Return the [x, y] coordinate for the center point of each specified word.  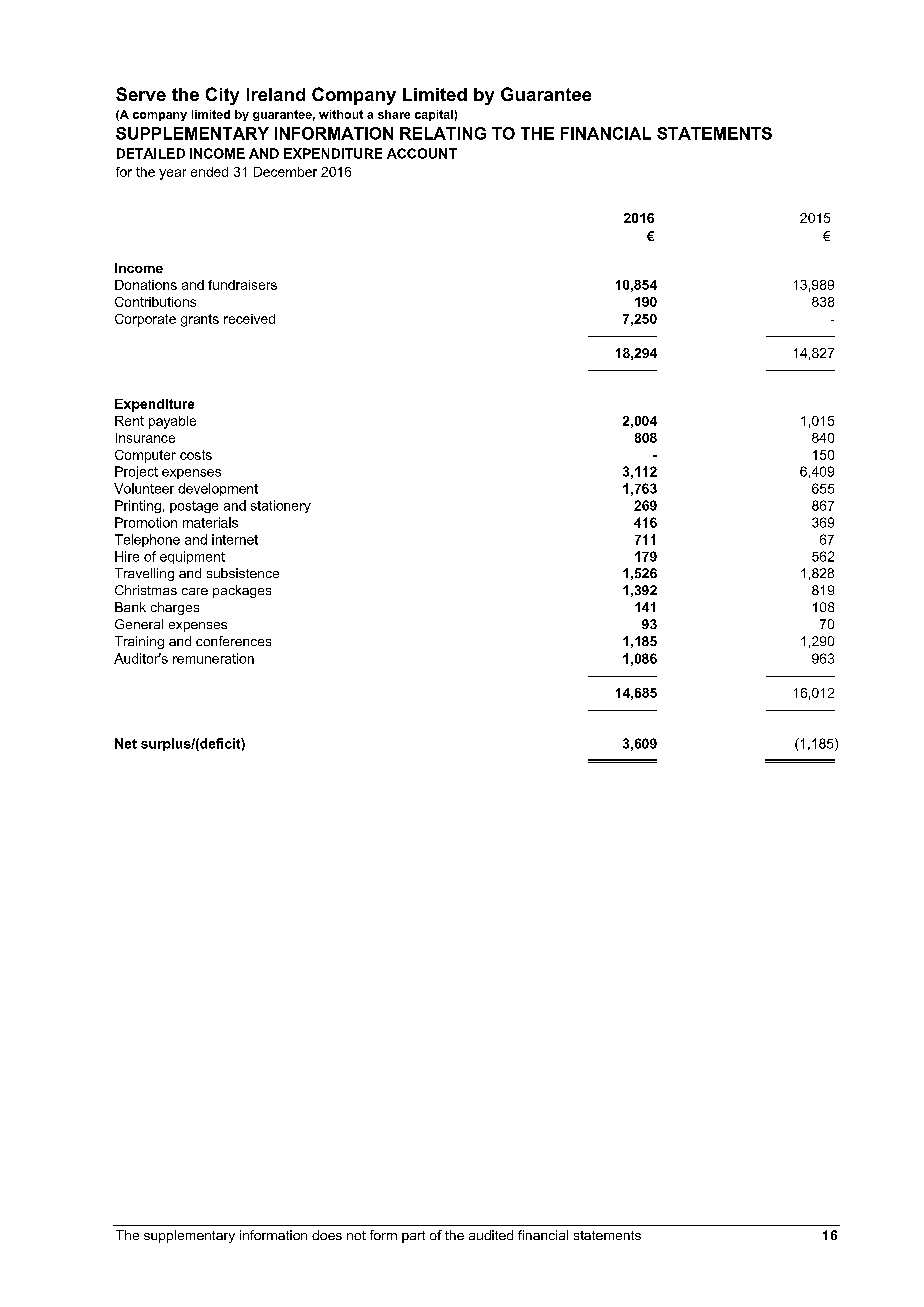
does [327, 1235]
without [341, 114]
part [413, 1237]
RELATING [443, 133]
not [356, 1235]
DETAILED [151, 153]
